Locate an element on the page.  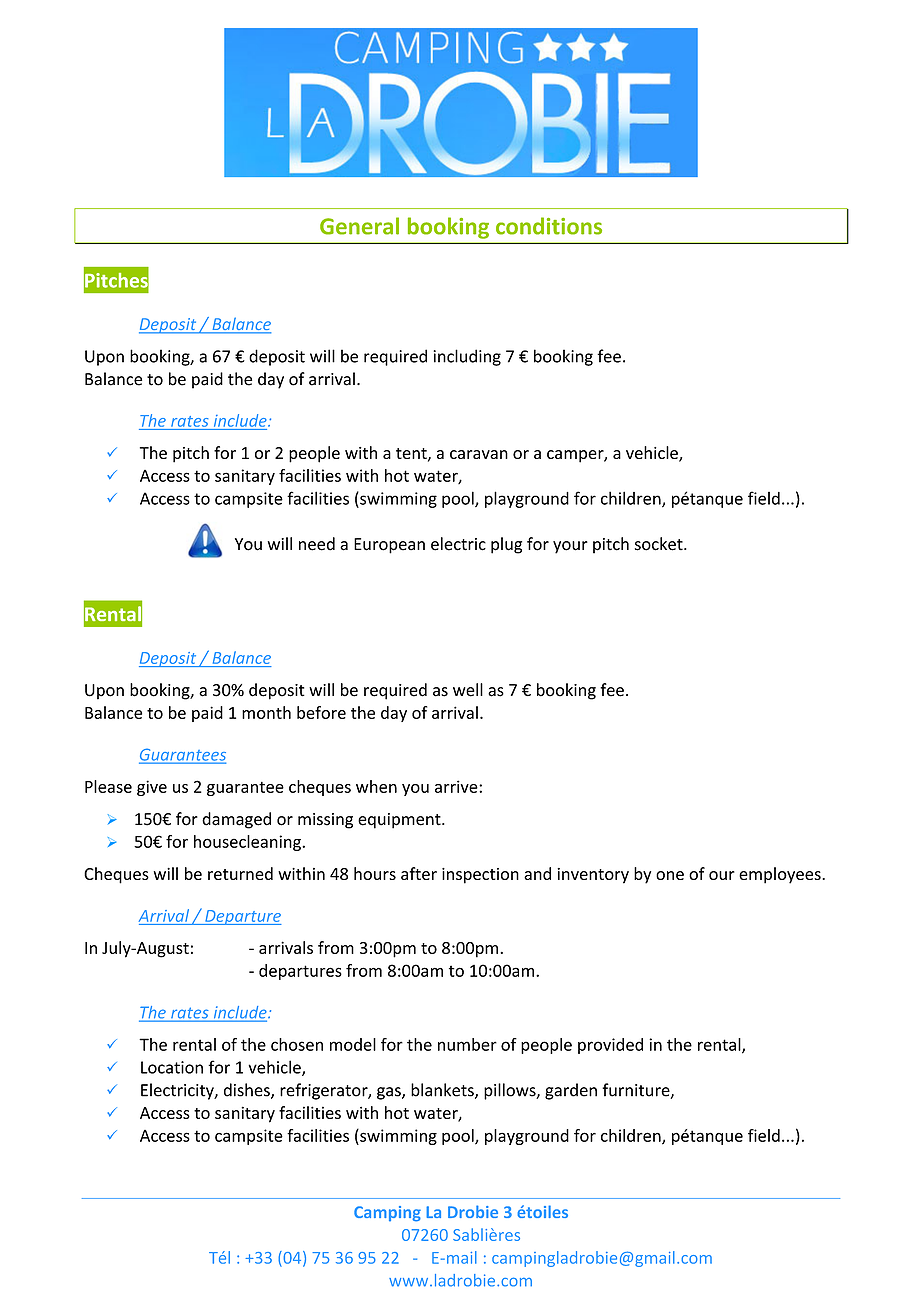
after is located at coordinates (419, 873).
